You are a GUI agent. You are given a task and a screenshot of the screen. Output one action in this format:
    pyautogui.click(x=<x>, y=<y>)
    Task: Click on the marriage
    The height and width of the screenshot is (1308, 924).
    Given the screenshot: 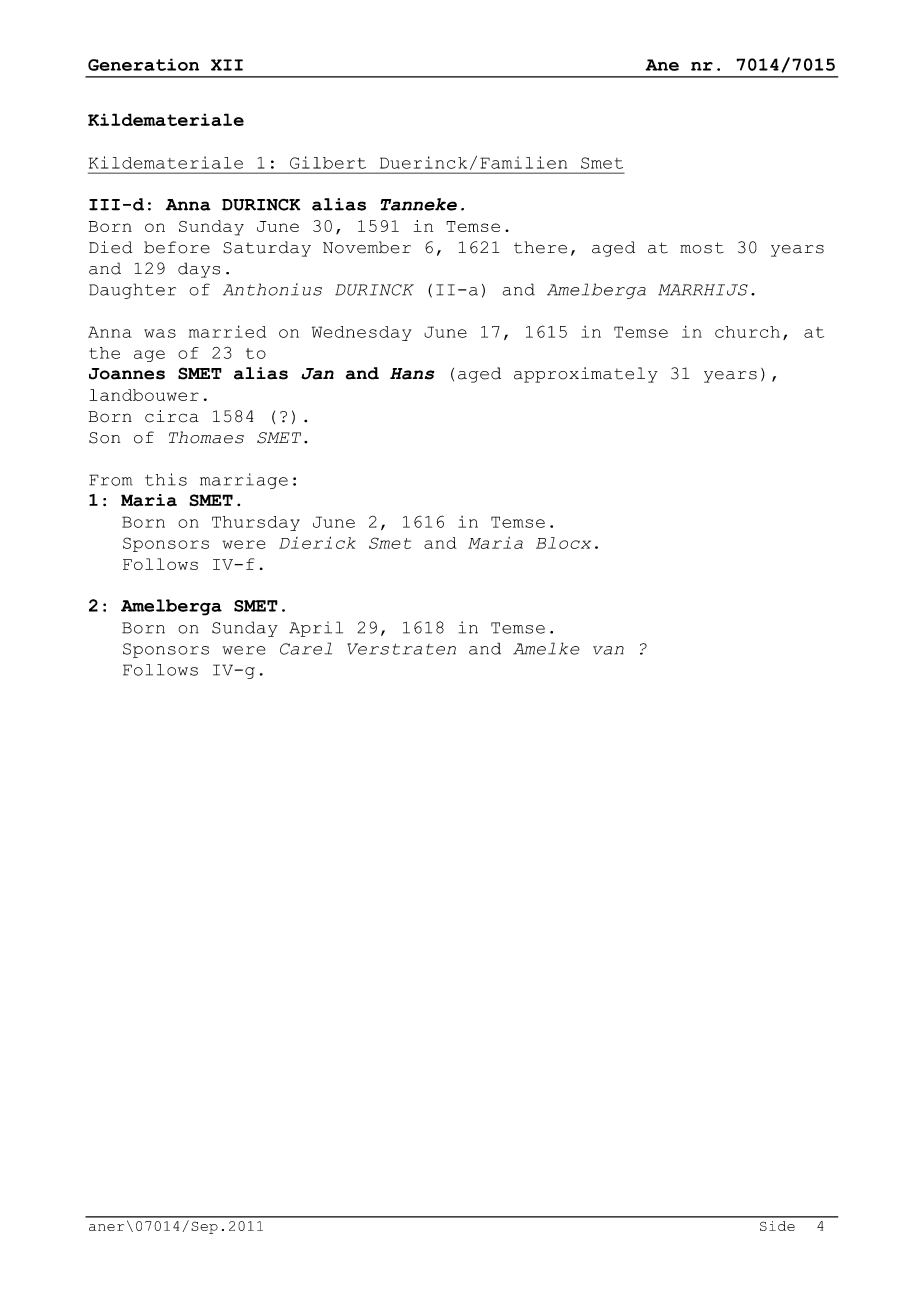 What is the action you would take?
    pyautogui.click(x=244, y=481)
